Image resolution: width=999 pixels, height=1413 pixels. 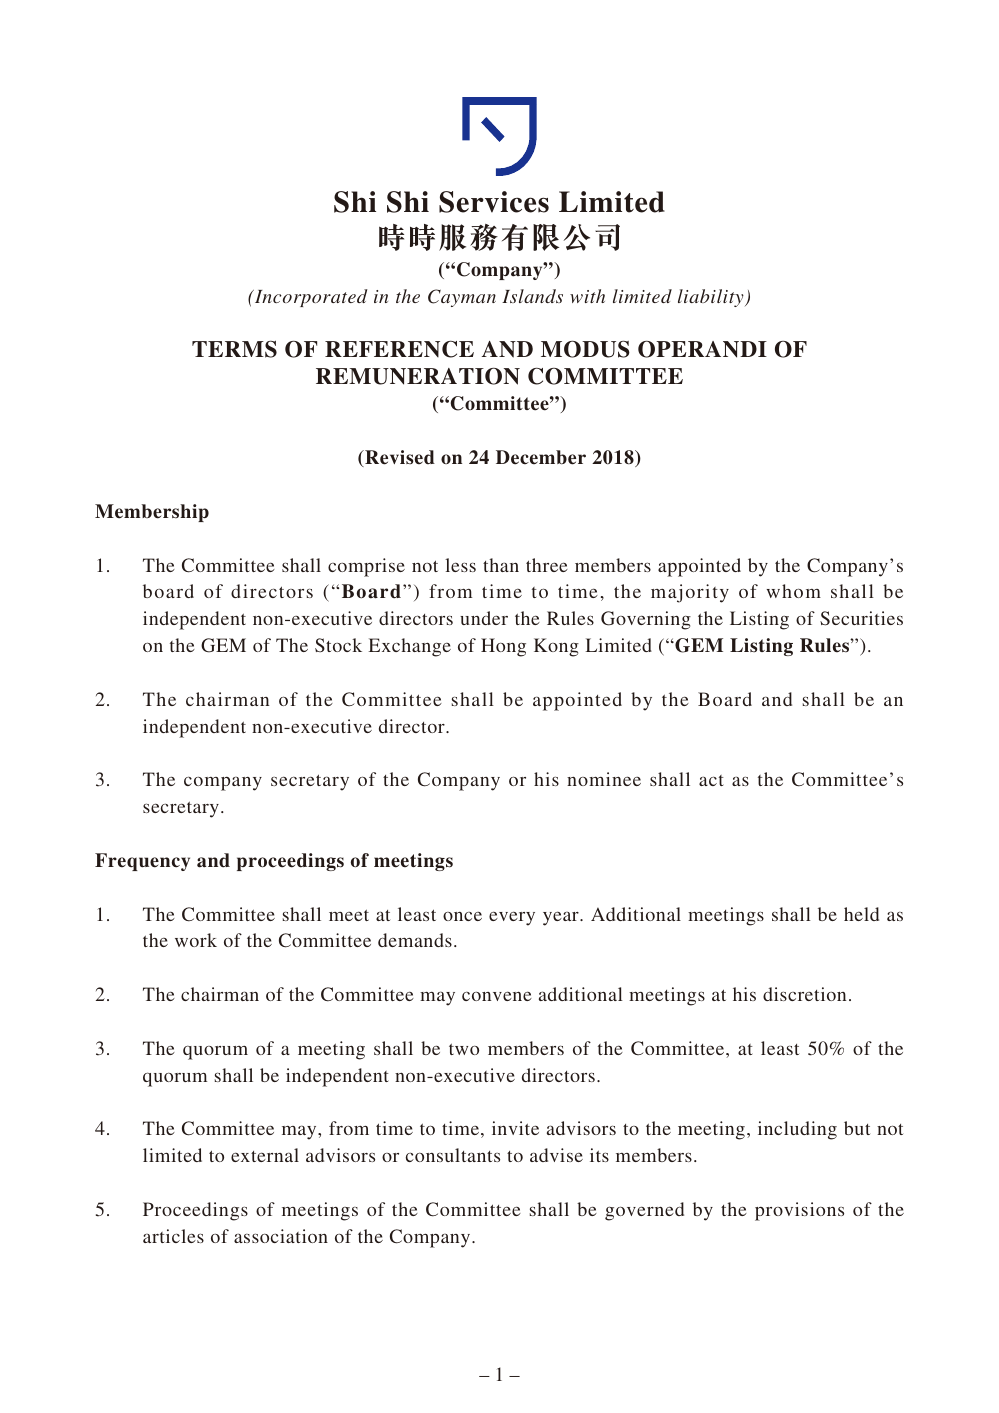 I want to click on liability, so click(x=712, y=298).
